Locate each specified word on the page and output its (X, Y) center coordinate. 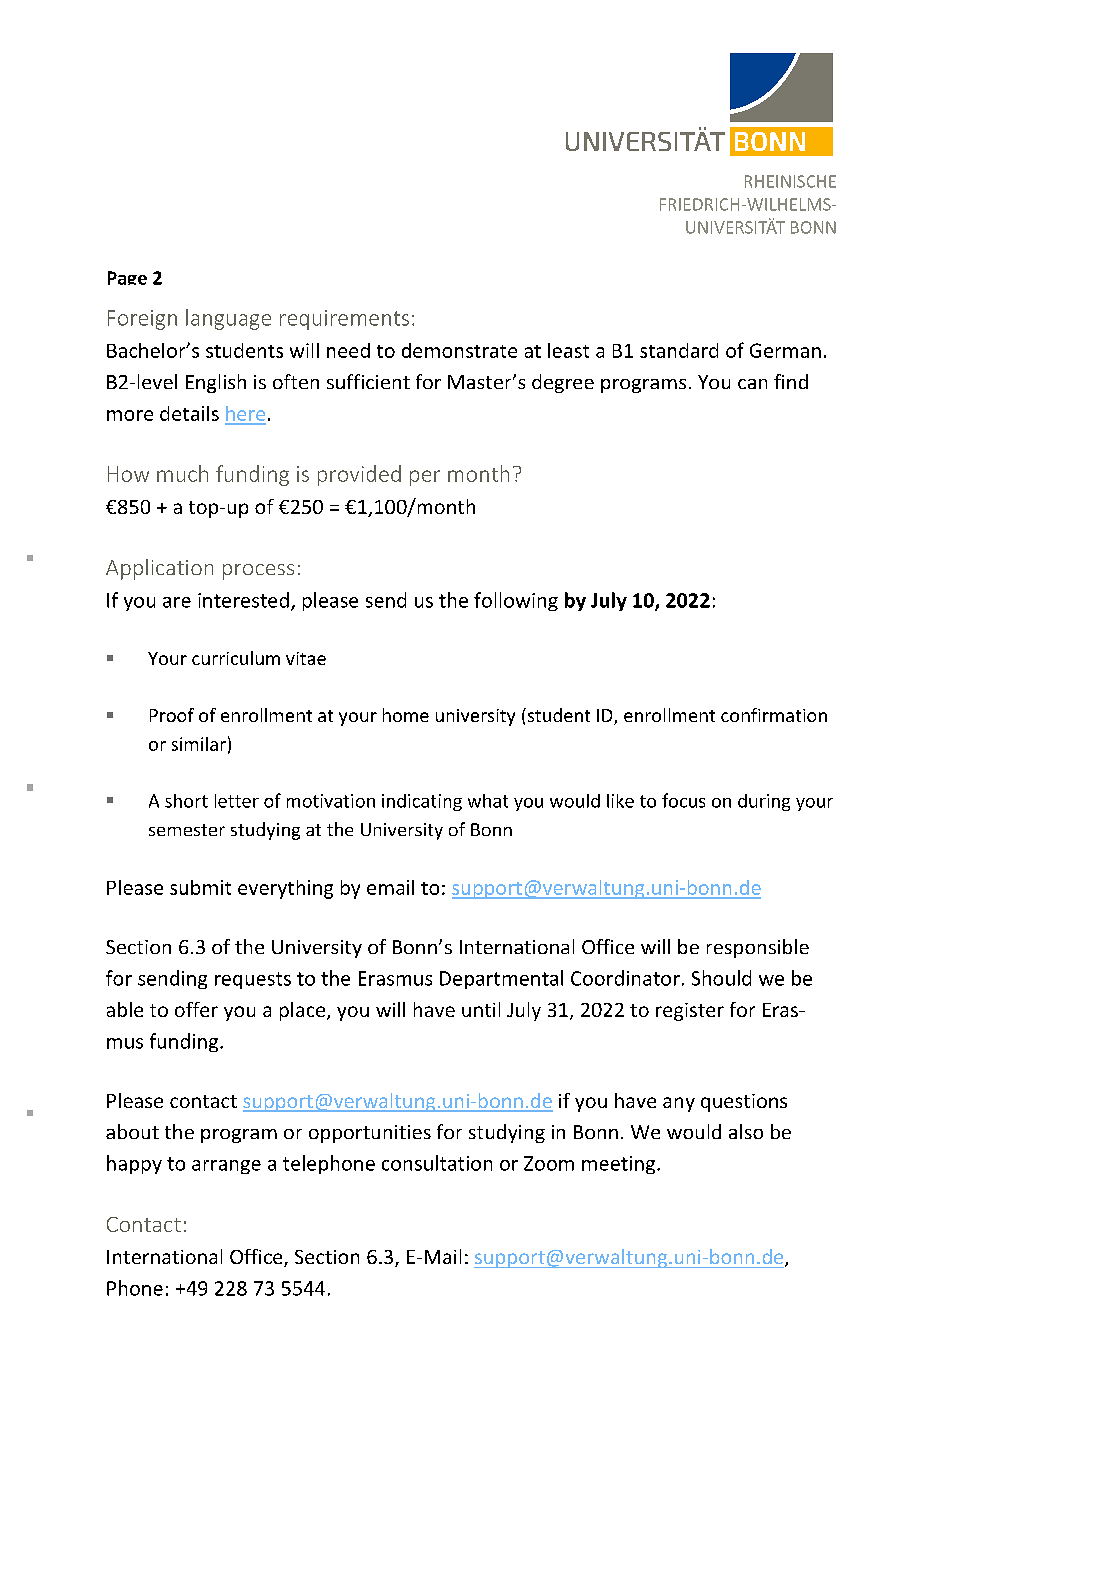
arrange (226, 1167)
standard (679, 350)
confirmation (774, 715)
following (516, 601)
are (177, 602)
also (746, 1131)
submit (200, 887)
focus (683, 800)
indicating (422, 802)
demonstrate (459, 350)
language (228, 319)
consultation (437, 1163)
